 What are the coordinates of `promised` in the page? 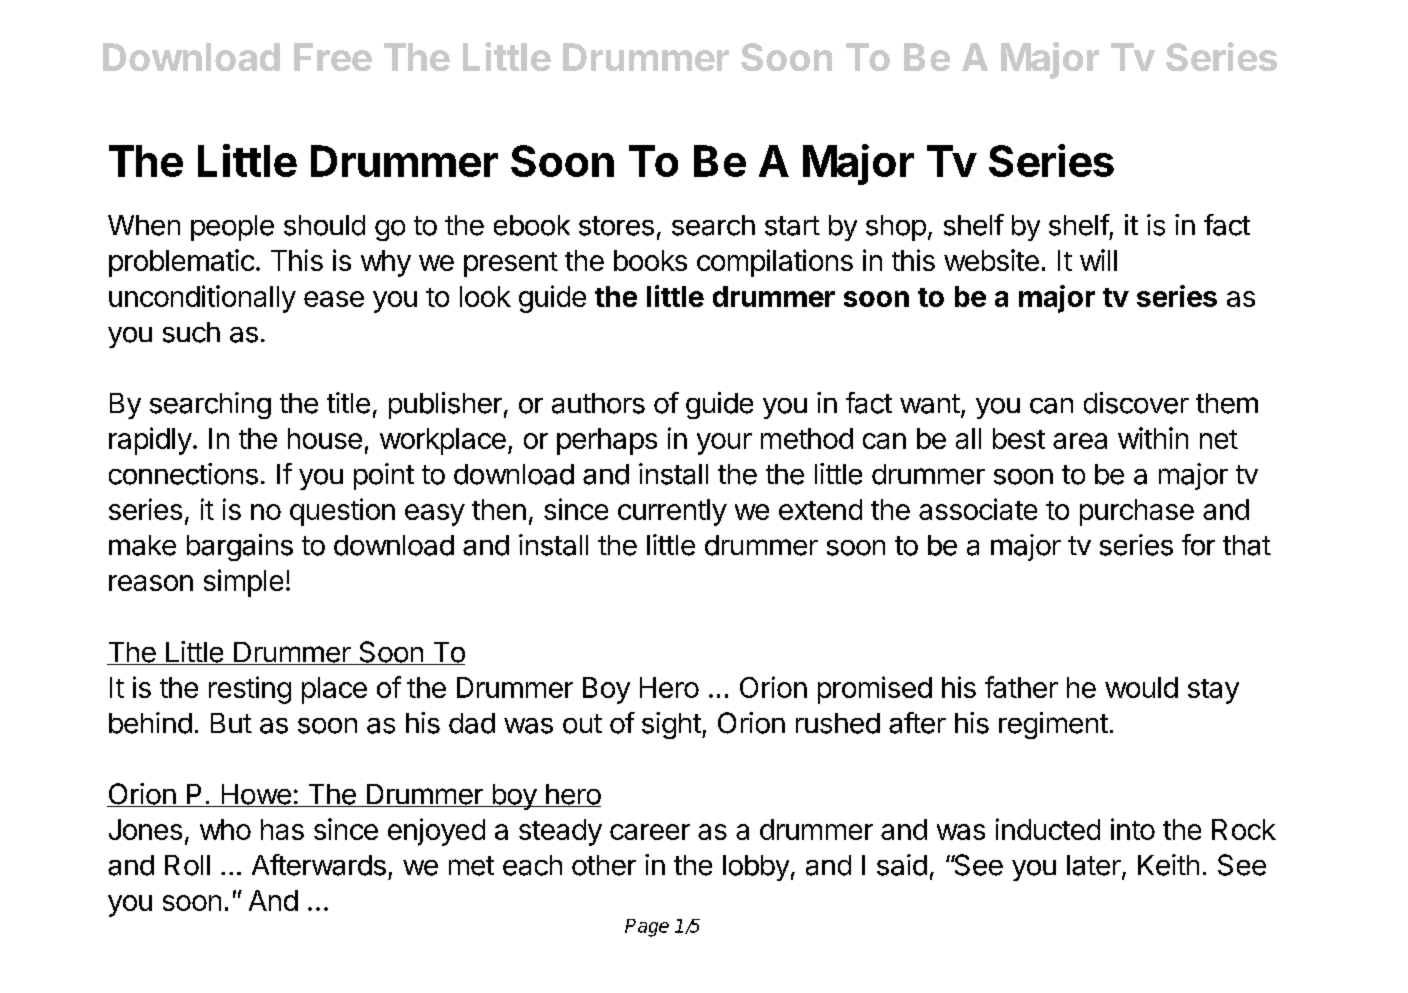 It's located at (875, 690).
